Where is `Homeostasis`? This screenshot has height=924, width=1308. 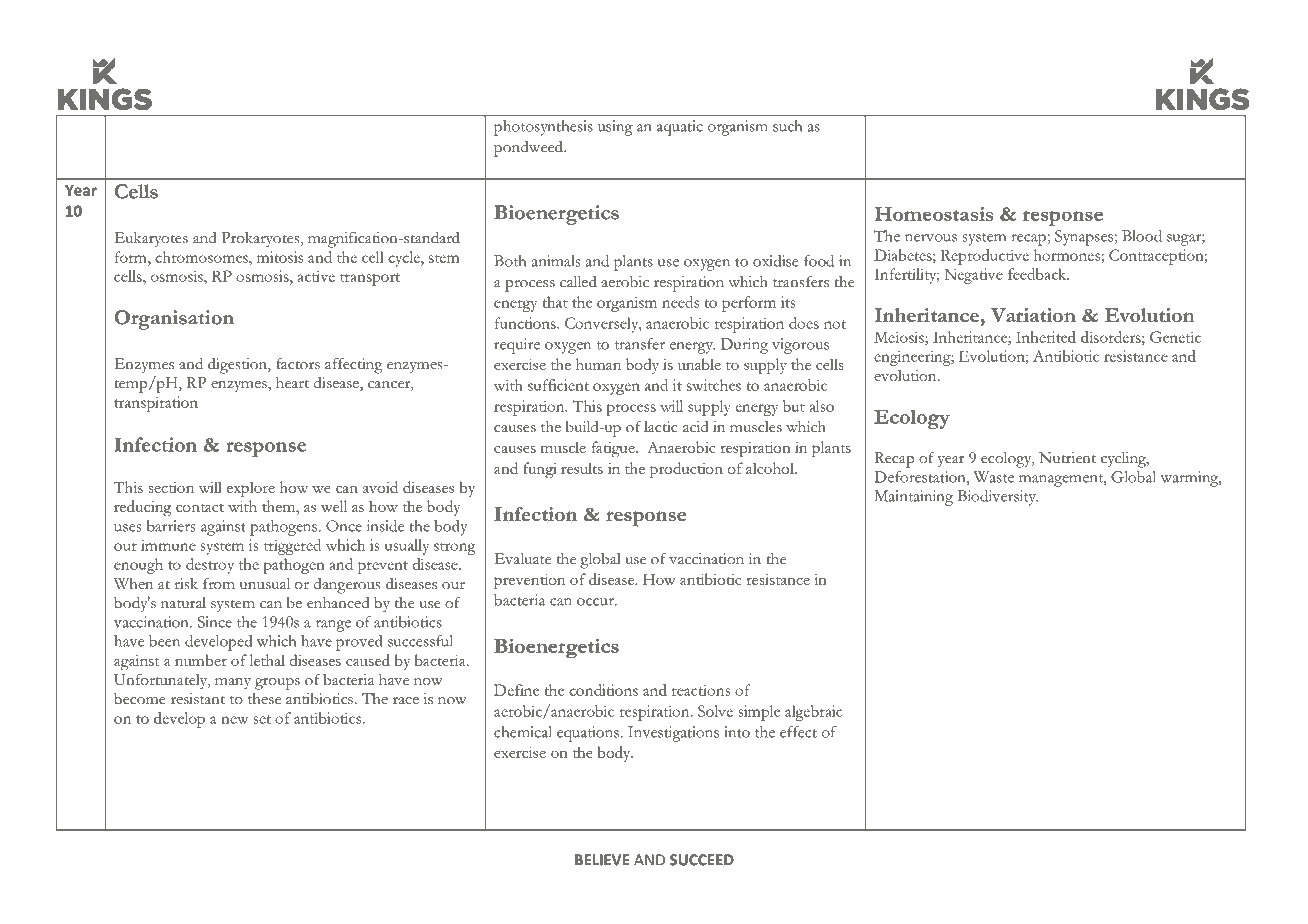
Homeostasis is located at coordinates (933, 214).
